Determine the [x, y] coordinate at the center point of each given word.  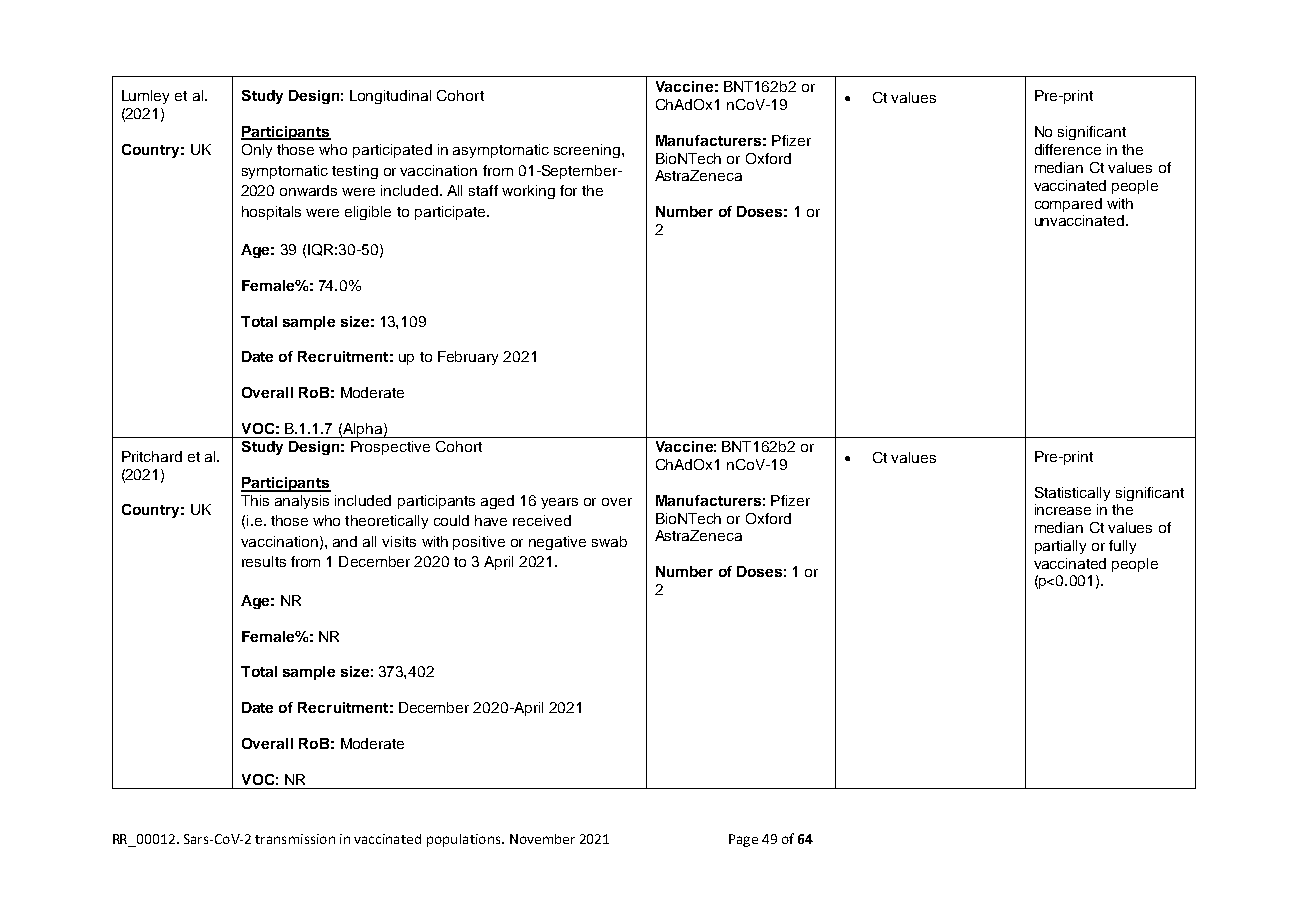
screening [587, 151]
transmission [295, 839]
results [264, 561]
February [468, 358]
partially [1060, 547]
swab [609, 541]
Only [257, 151]
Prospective [390, 448]
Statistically [1072, 494]
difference [1068, 149]
